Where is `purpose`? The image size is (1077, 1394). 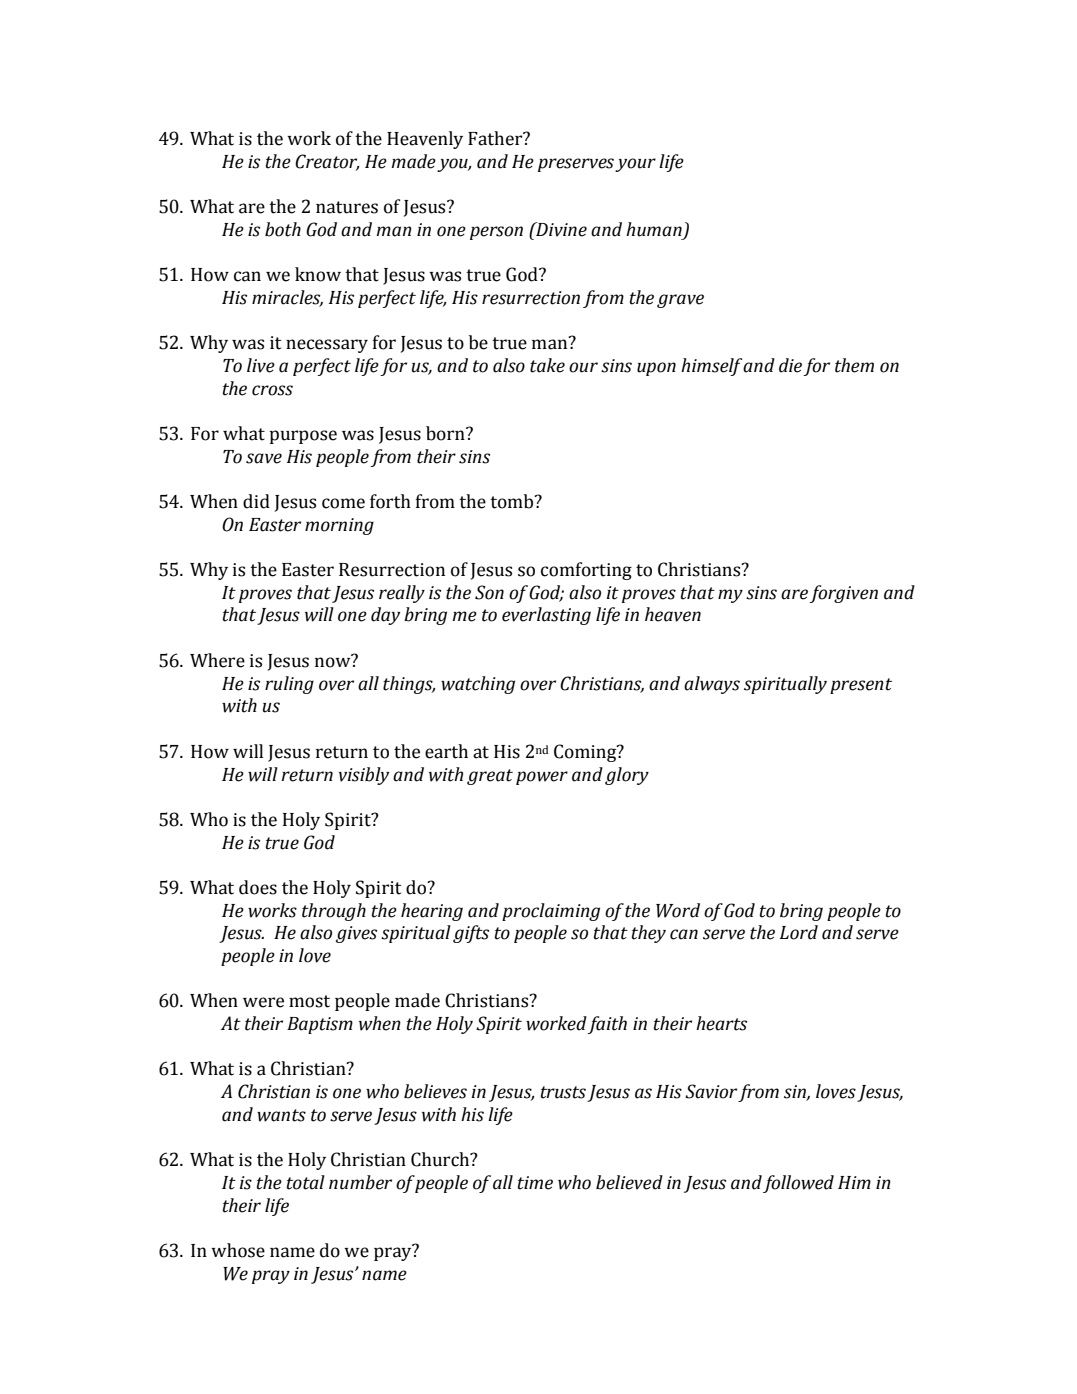 purpose is located at coordinates (303, 437).
